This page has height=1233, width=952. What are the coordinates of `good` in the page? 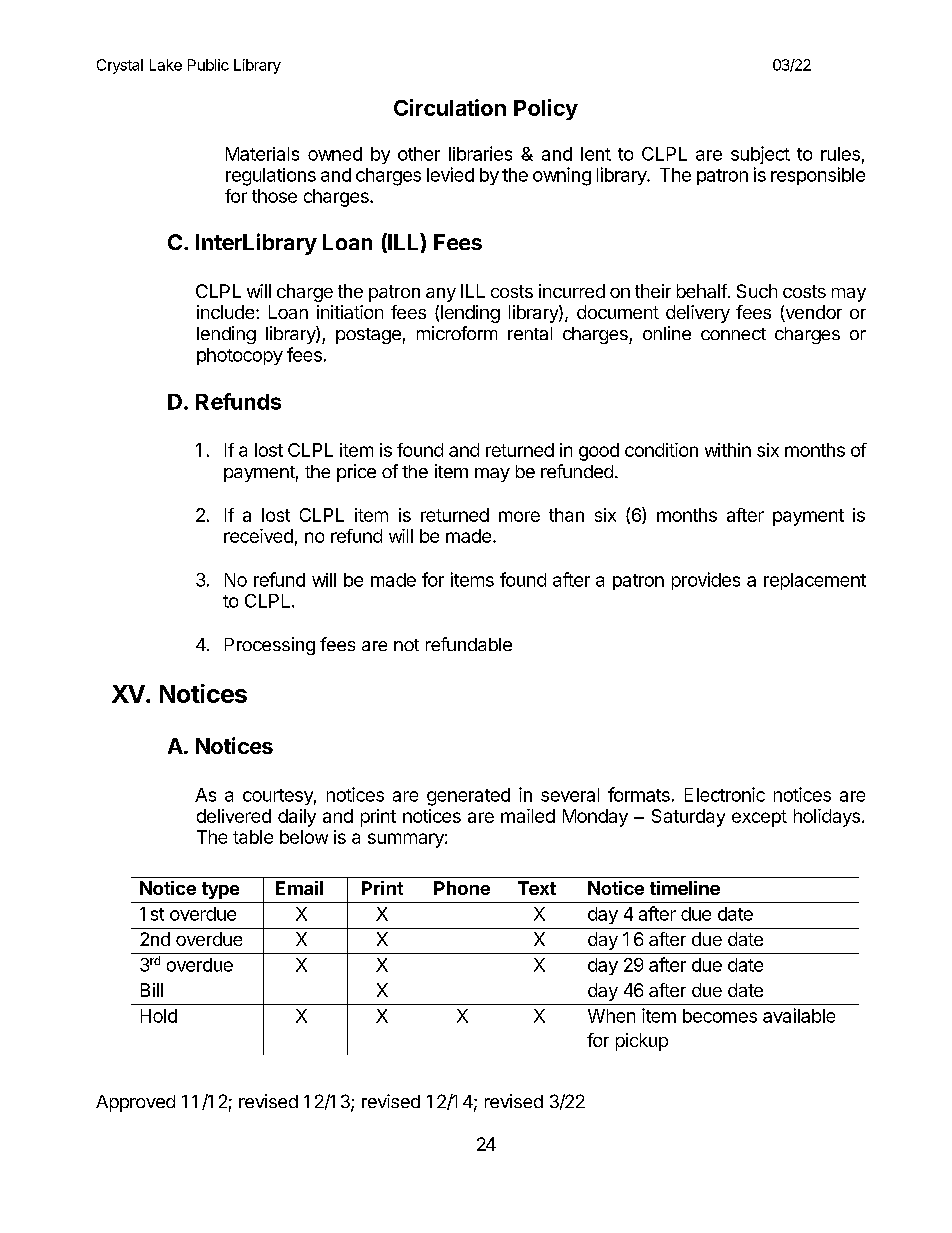 It's located at (599, 452).
